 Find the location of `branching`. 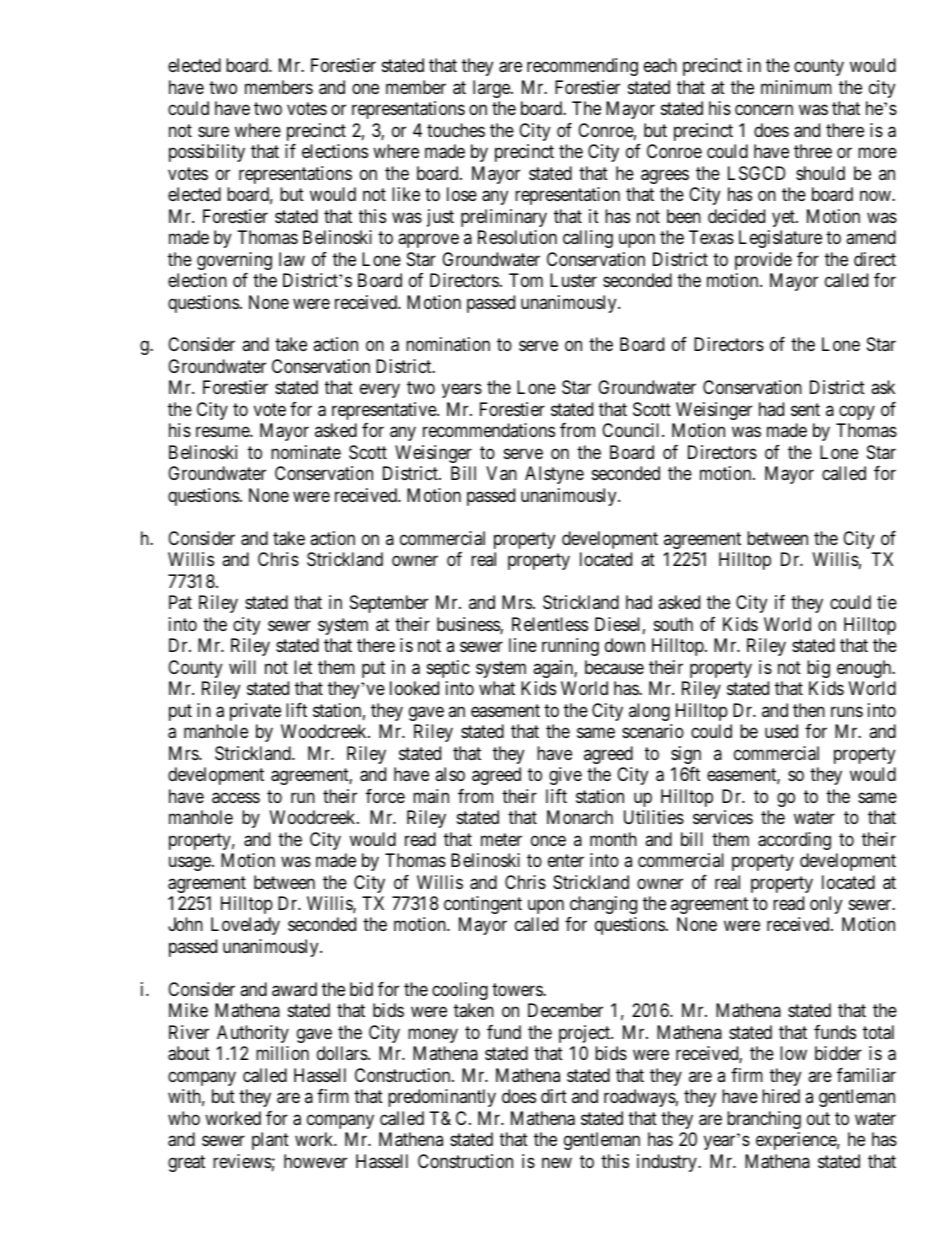

branching is located at coordinates (764, 1120).
